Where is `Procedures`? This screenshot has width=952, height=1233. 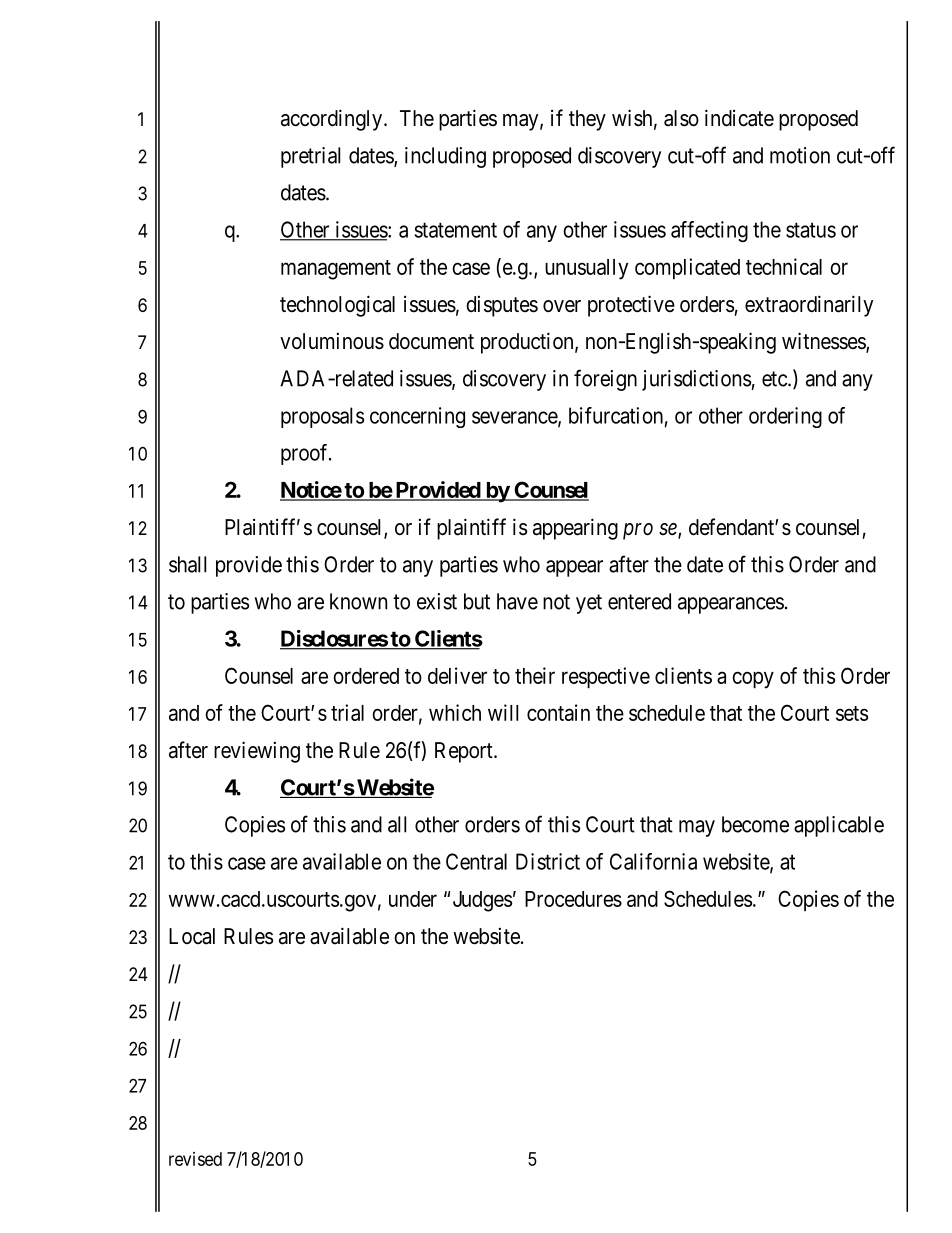
Procedures is located at coordinates (573, 899).
